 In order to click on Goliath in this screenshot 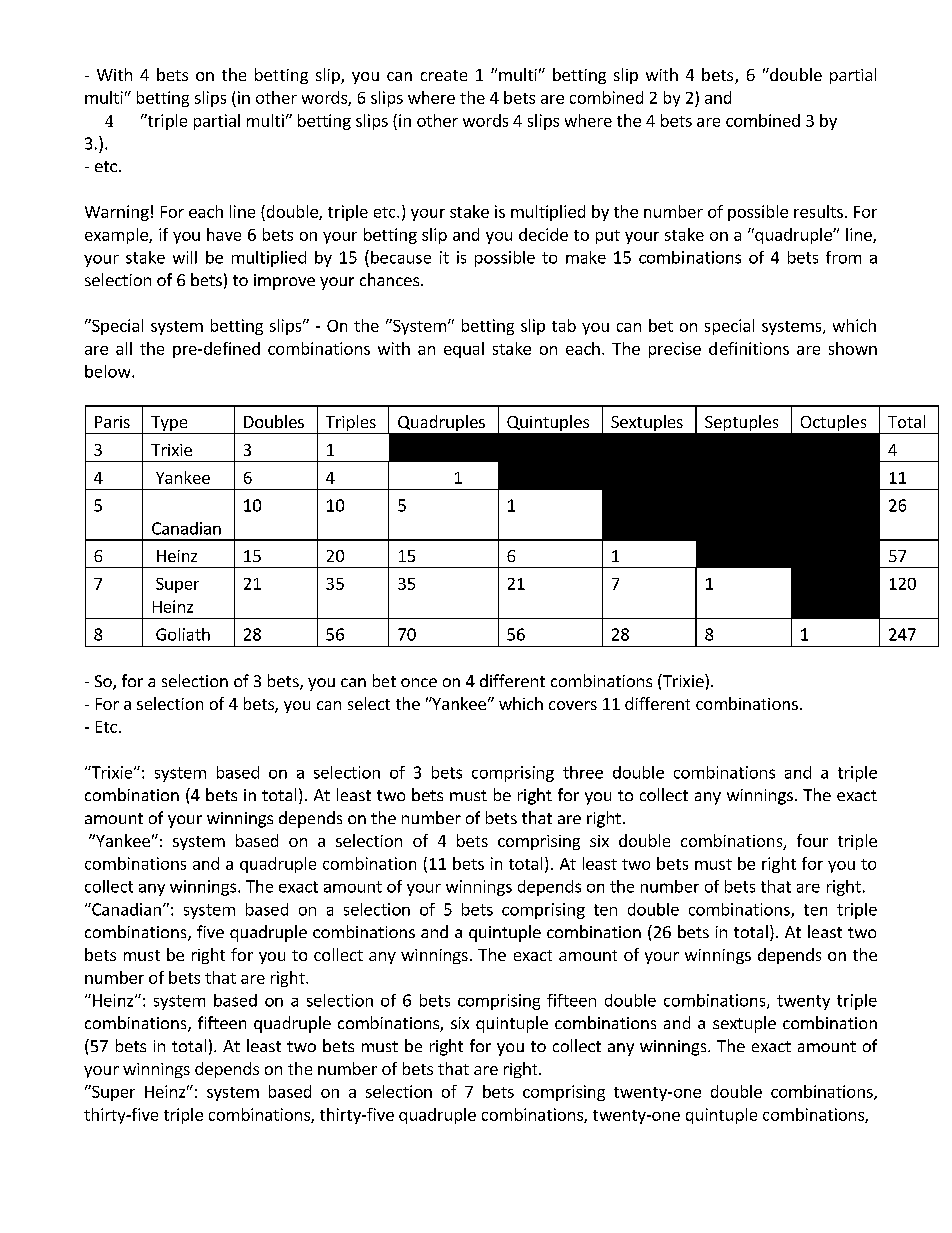, I will do `click(183, 634)`.
